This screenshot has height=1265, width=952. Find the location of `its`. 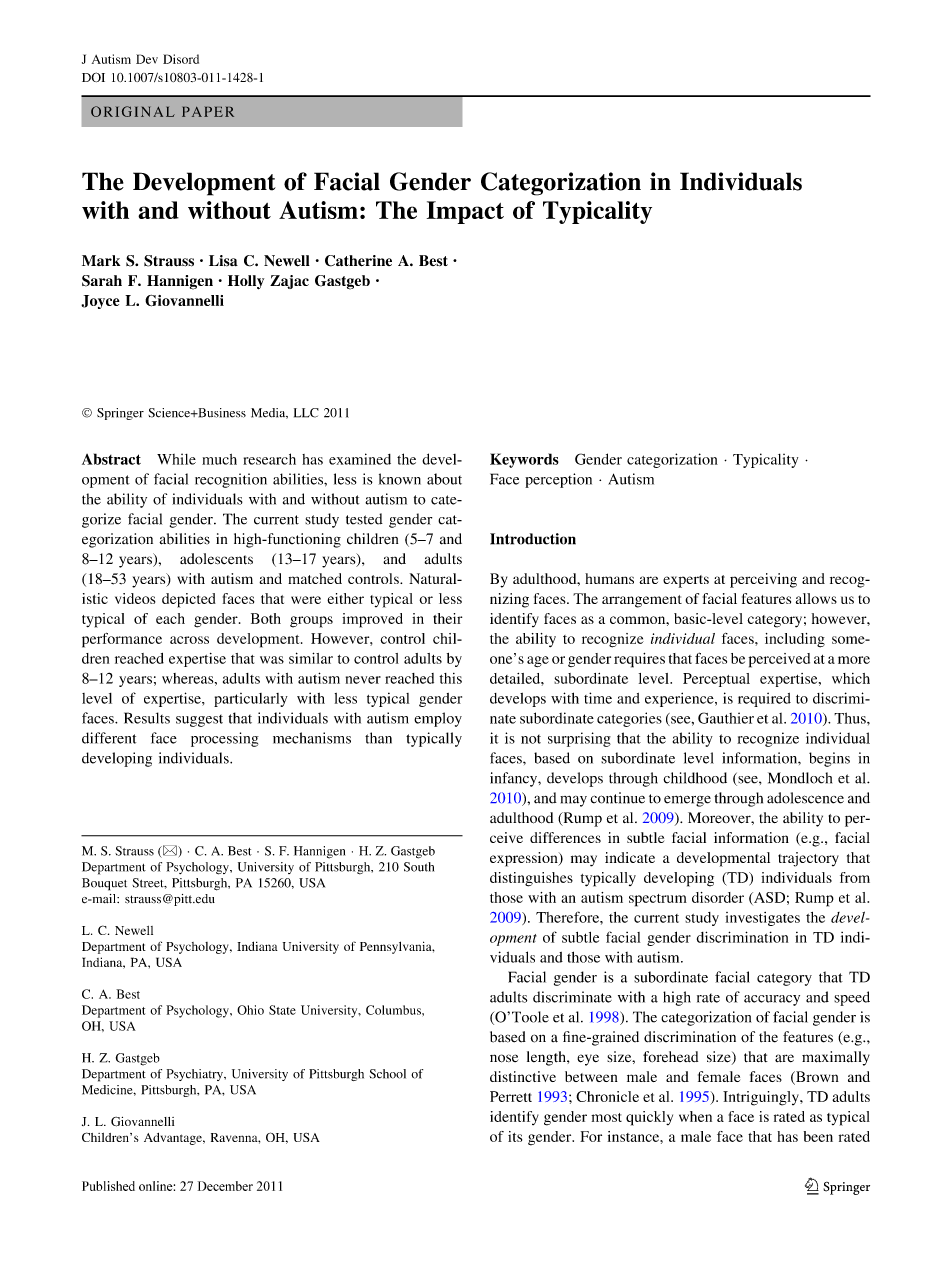

its is located at coordinates (515, 1136).
